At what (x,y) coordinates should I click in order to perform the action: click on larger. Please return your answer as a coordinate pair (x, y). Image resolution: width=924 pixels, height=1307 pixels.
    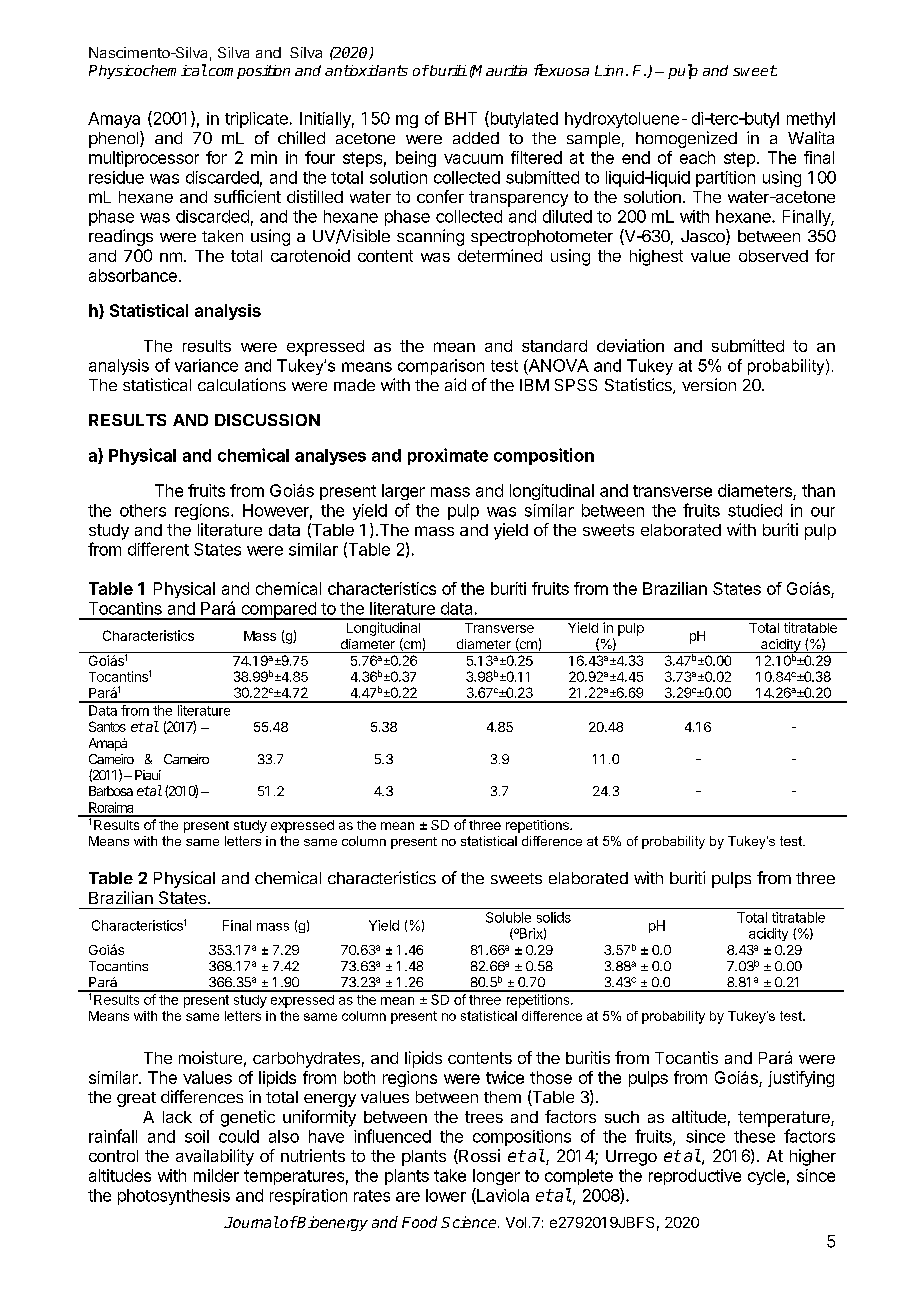
    Looking at the image, I should click on (403, 492).
